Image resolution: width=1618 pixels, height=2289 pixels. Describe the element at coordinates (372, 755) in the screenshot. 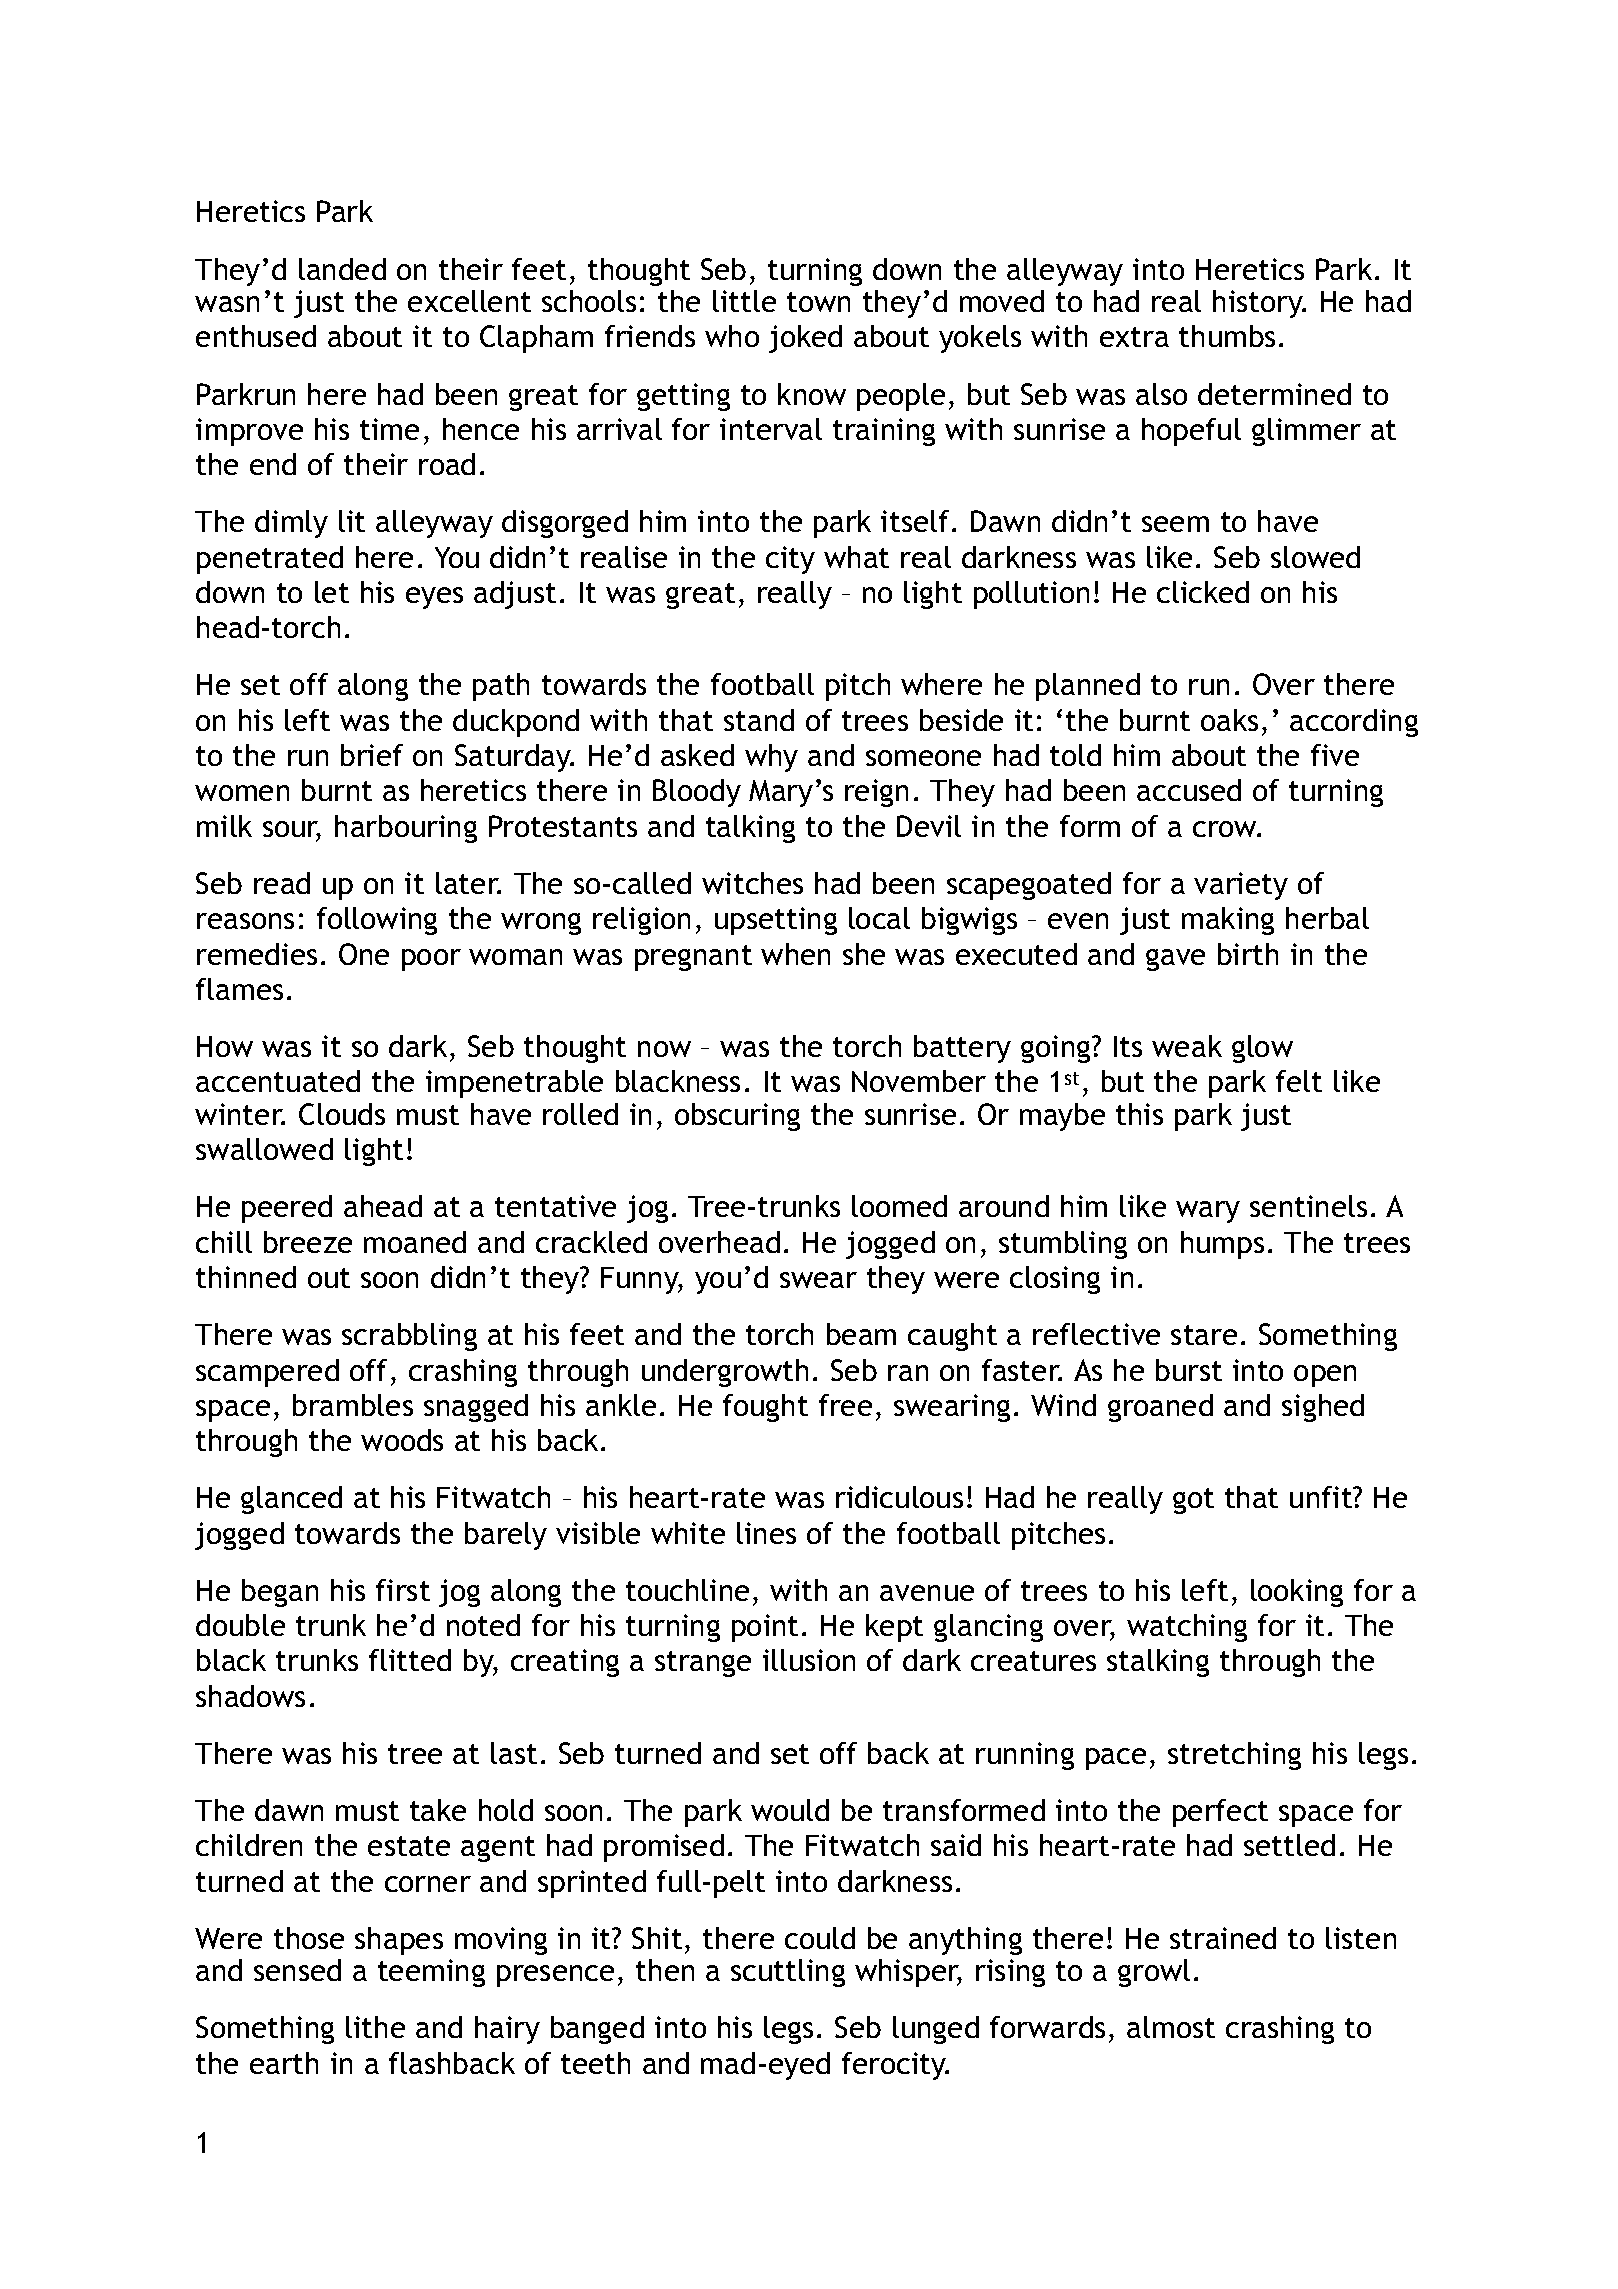

I see `brief` at that location.
